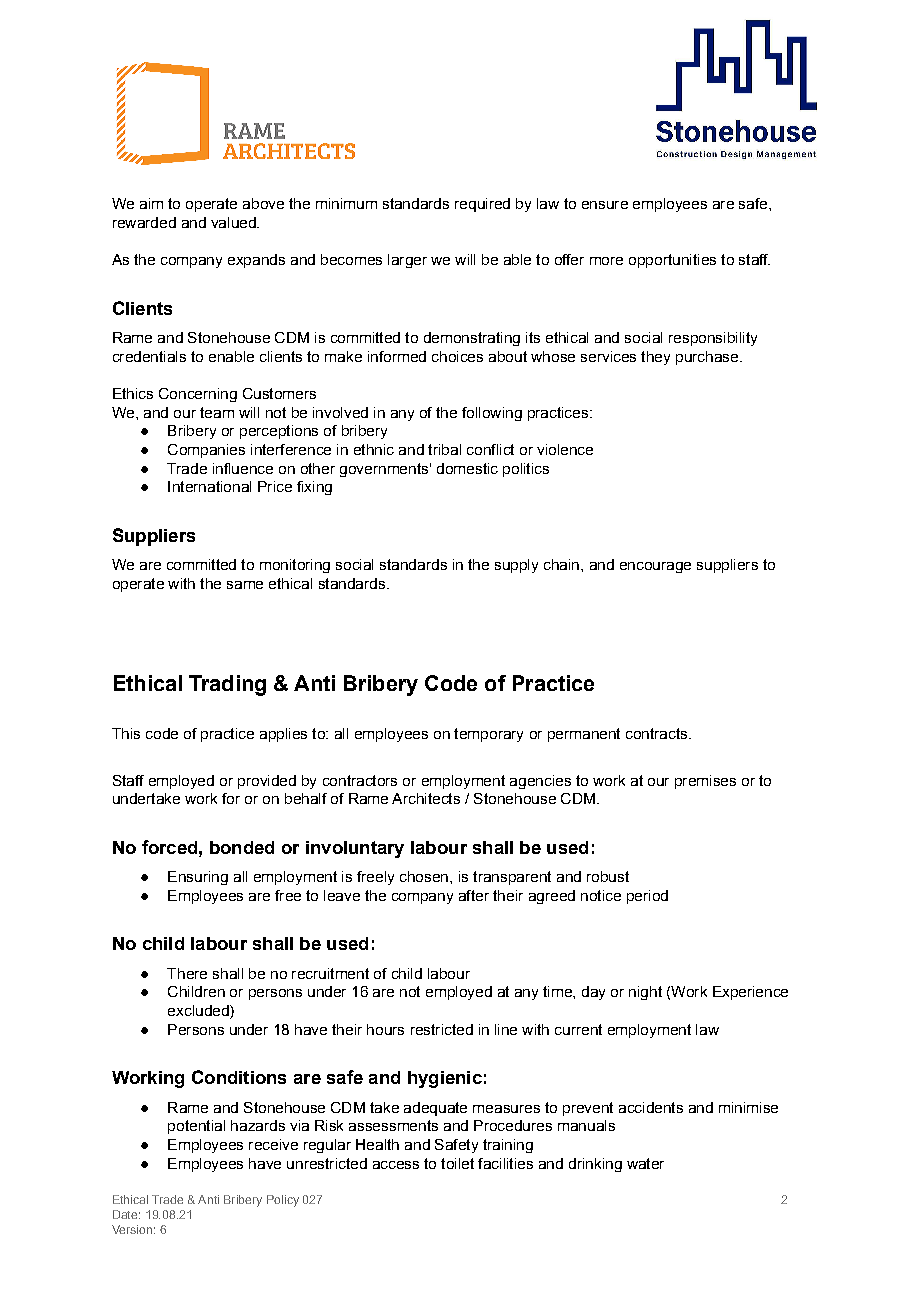  What do you see at coordinates (245, 585) in the screenshot?
I see `same` at bounding box center [245, 585].
